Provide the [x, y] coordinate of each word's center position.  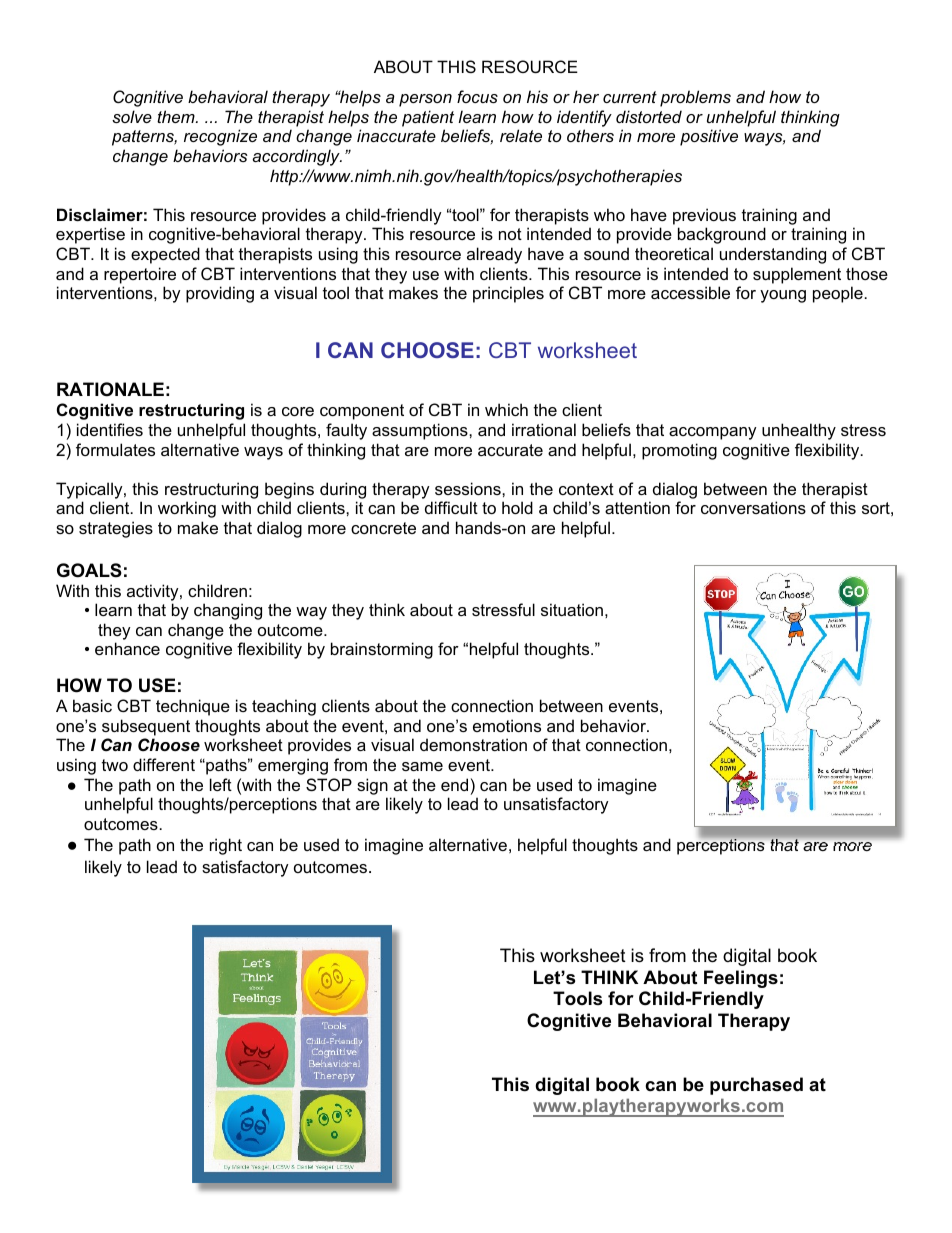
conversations [753, 507]
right [226, 846]
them [177, 116]
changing [228, 611]
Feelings [741, 979]
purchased [756, 1086]
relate [521, 135]
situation [572, 609]
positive [709, 137]
